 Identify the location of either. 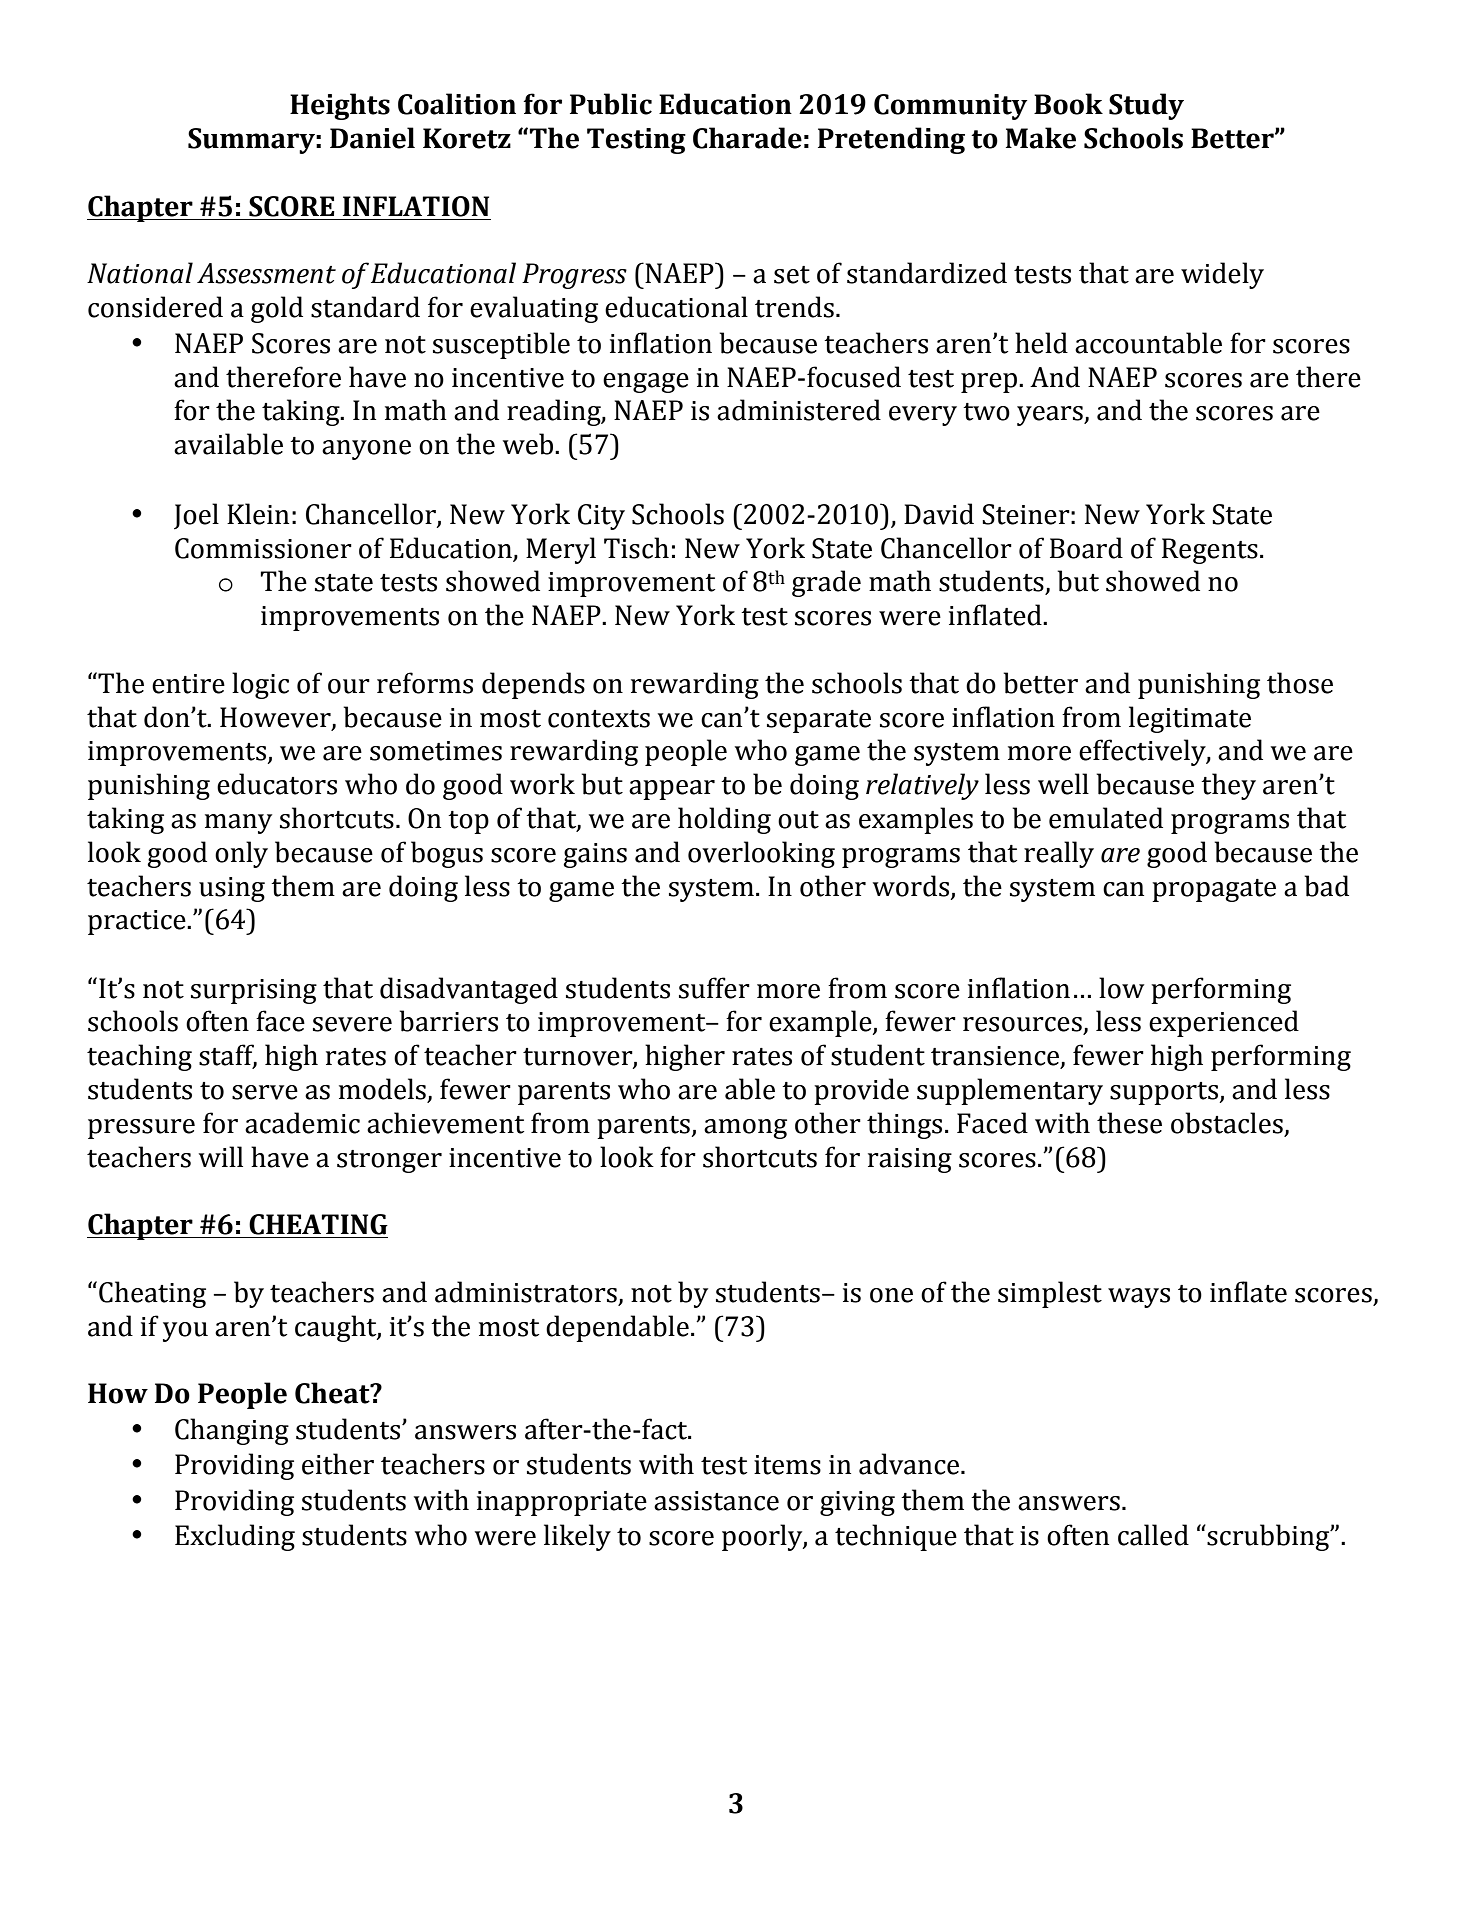
(338, 1464).
